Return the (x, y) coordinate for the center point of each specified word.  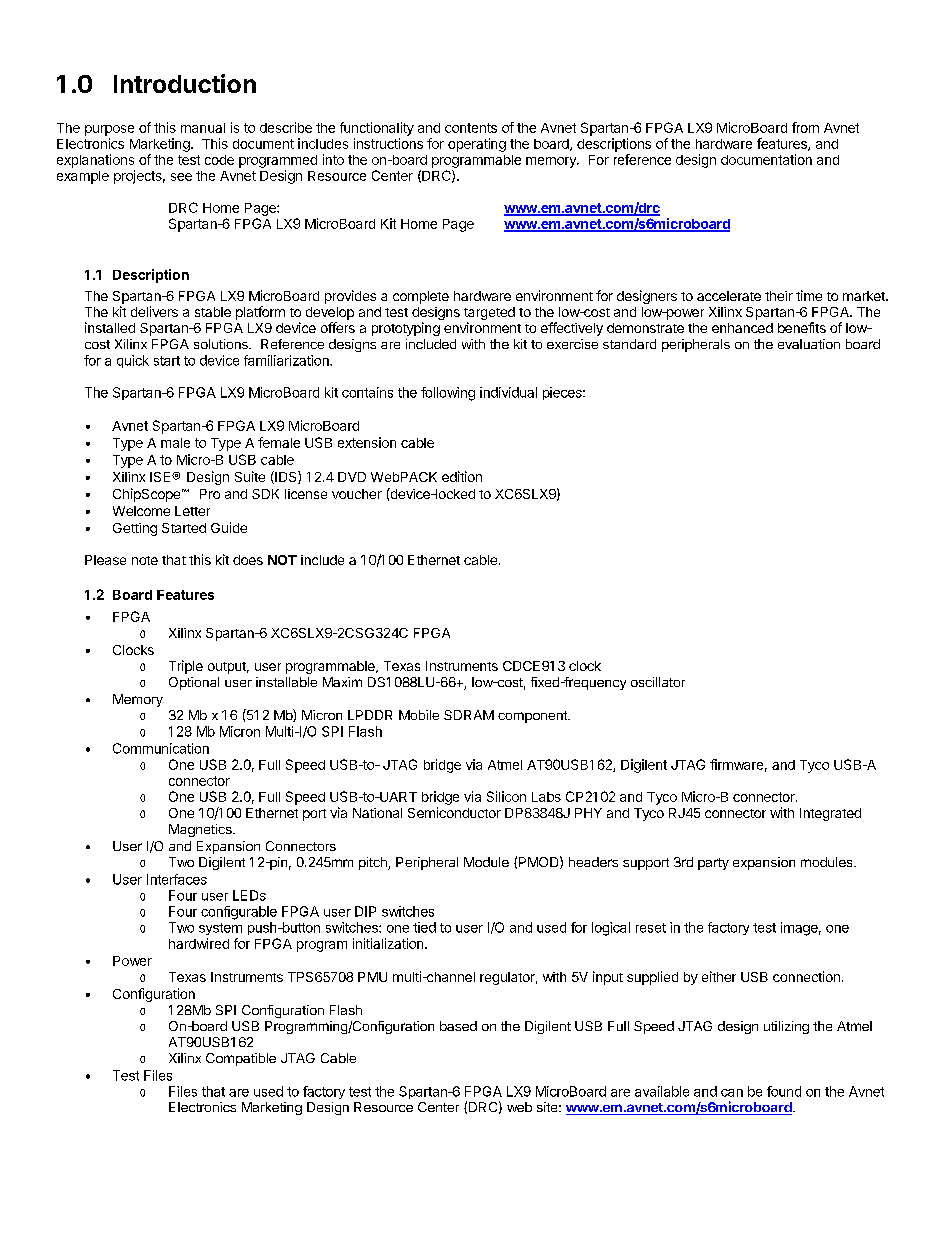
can (732, 1093)
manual (203, 128)
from (805, 127)
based (458, 1026)
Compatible (241, 1059)
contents (471, 128)
